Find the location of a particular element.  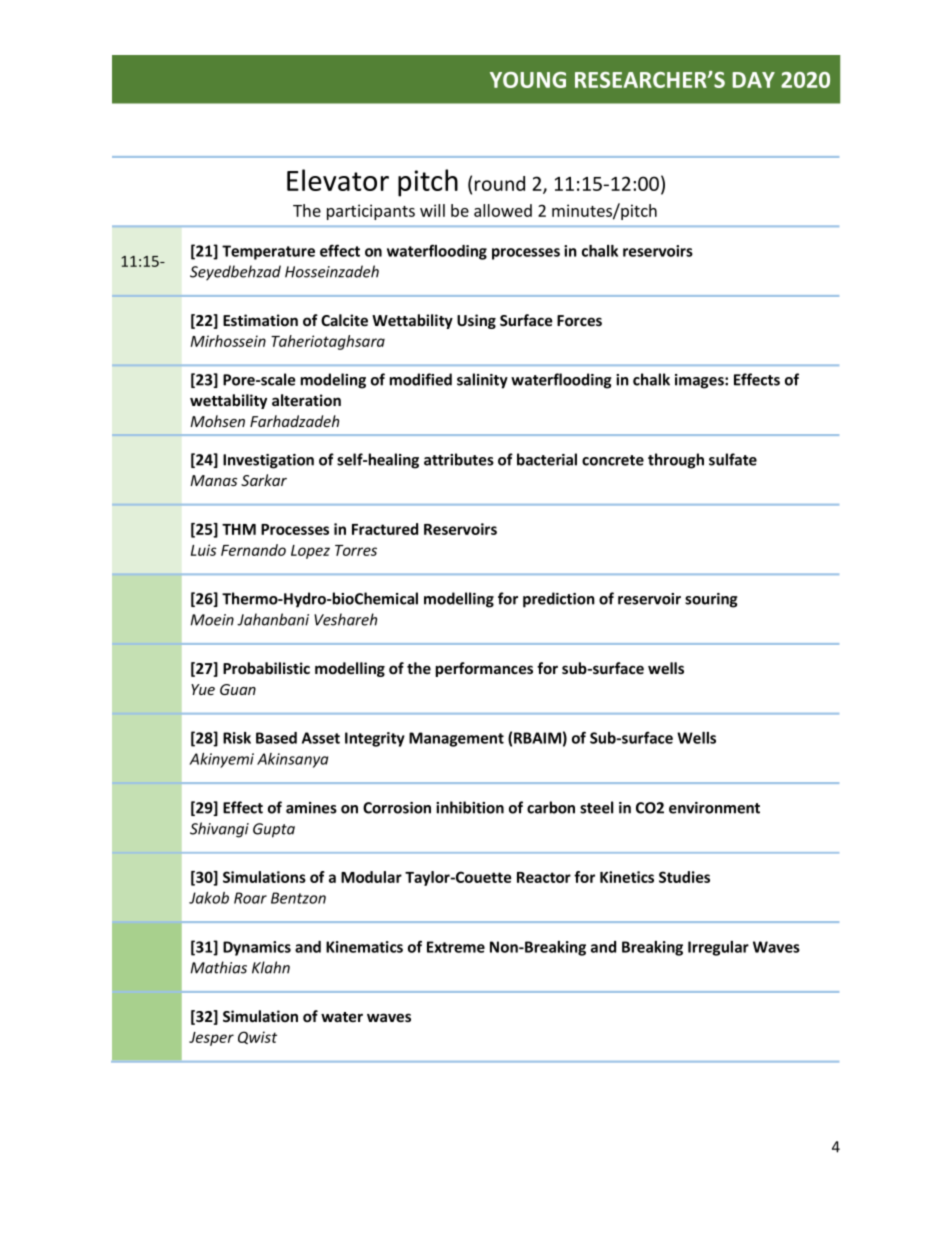

Extreme is located at coordinates (456, 947).
